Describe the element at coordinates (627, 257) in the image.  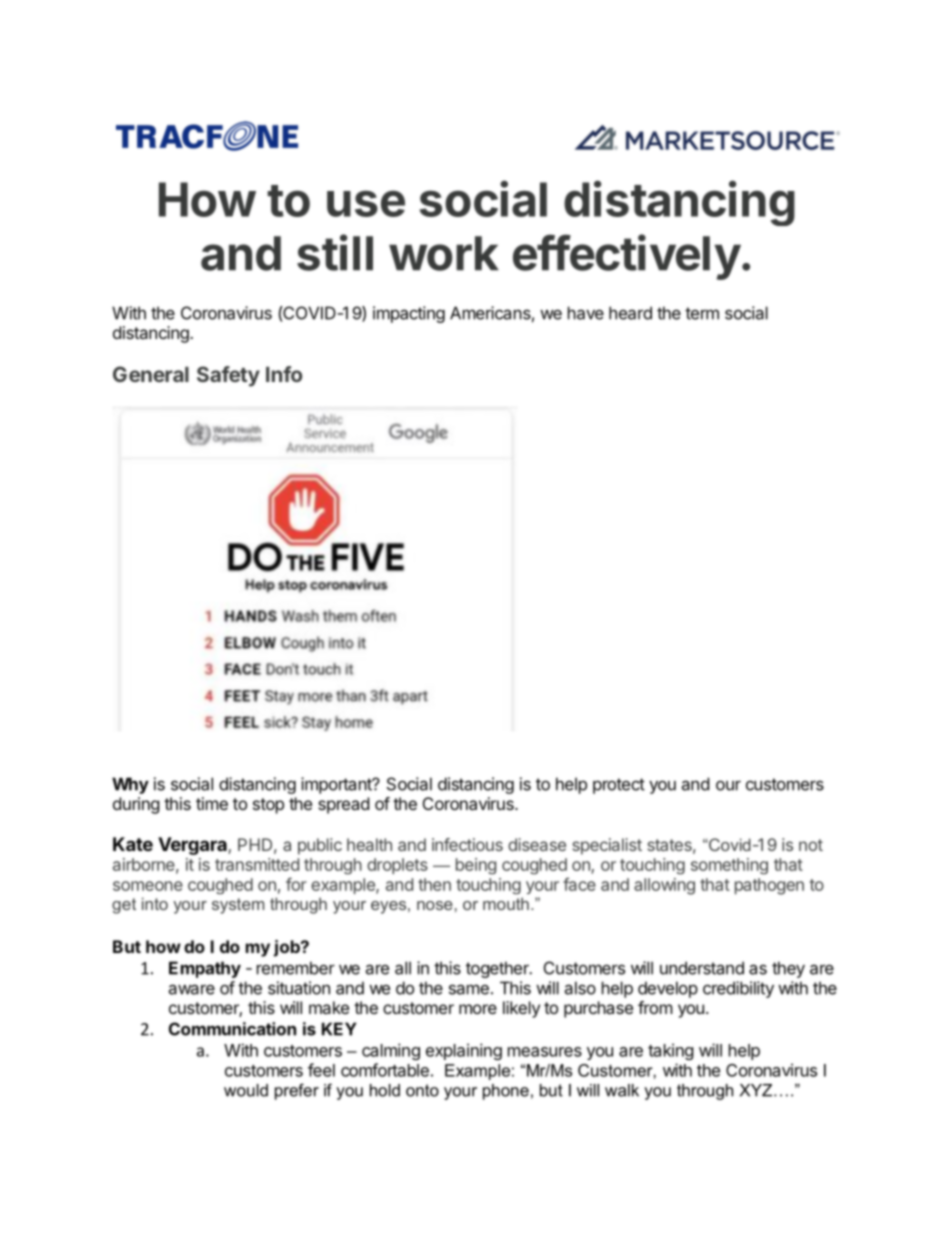
I see `effectively` at that location.
